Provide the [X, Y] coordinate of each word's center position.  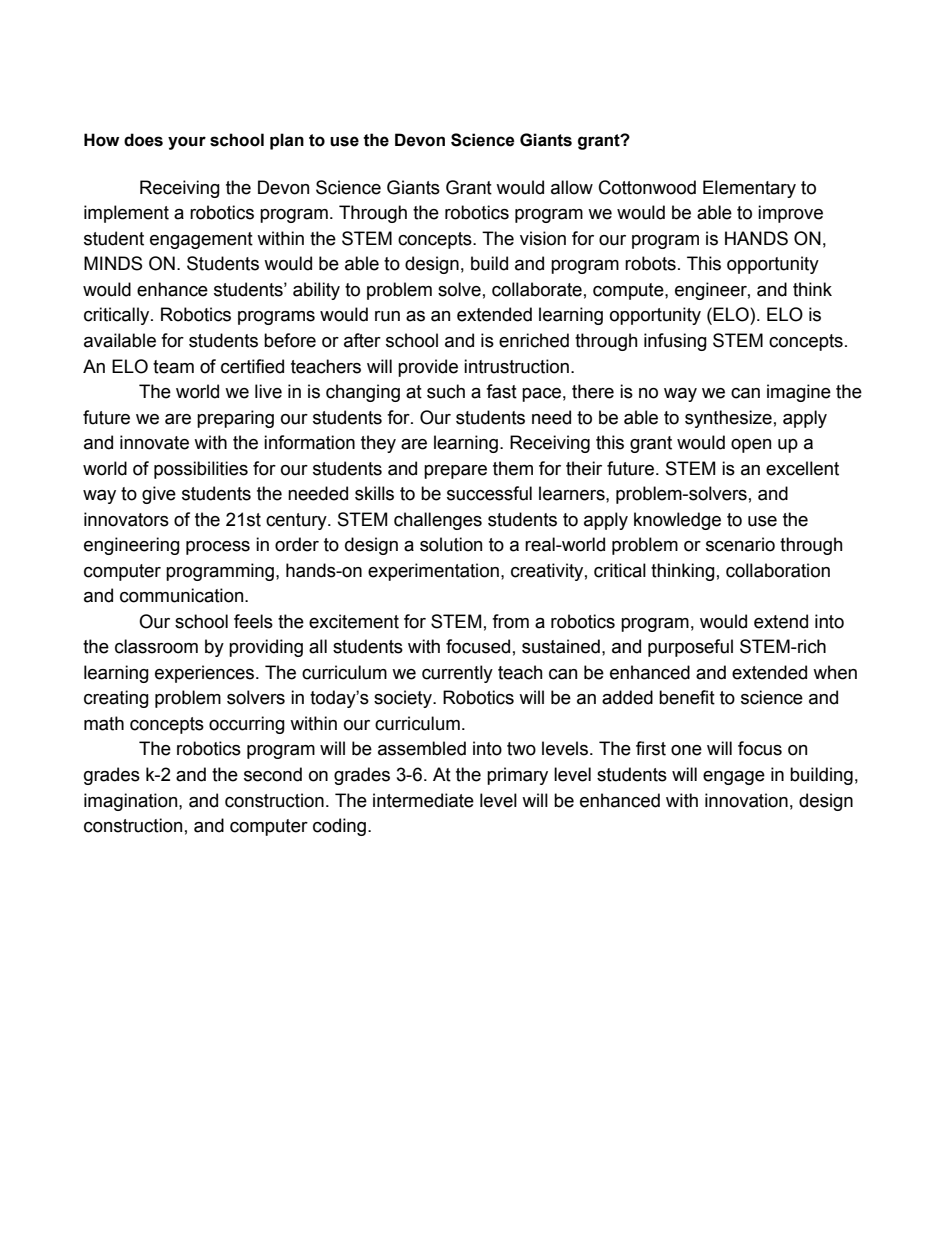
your [187, 143]
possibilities [201, 470]
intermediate [423, 800]
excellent [802, 468]
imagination [132, 802]
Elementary [749, 189]
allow [572, 187]
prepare [455, 472]
